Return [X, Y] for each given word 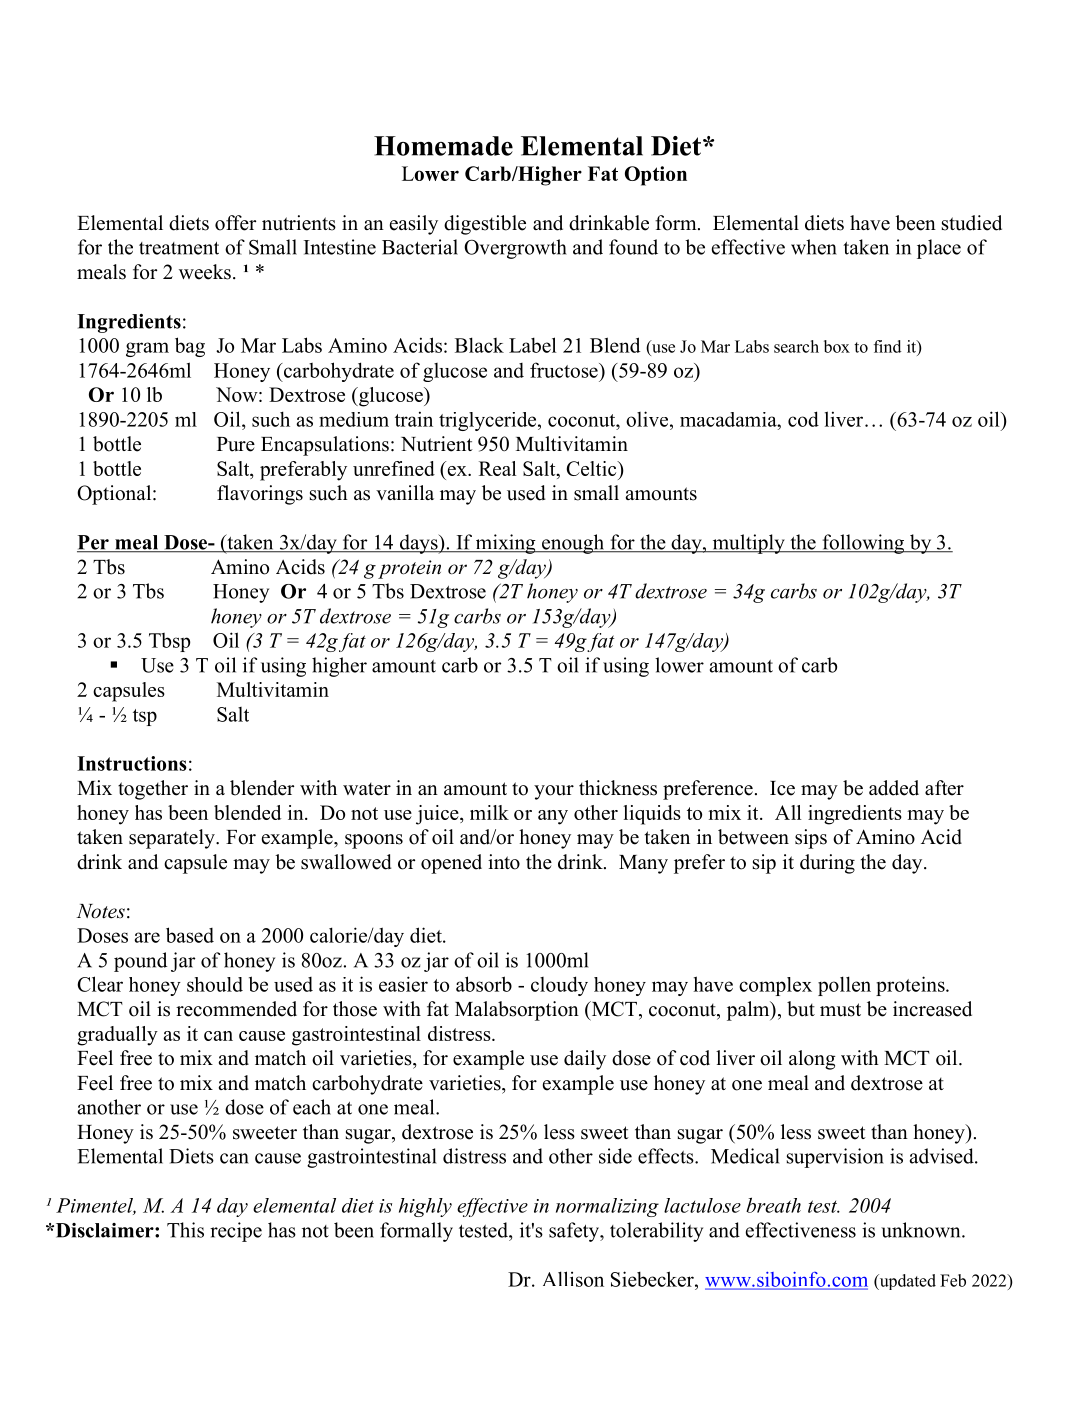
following [863, 544]
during [827, 864]
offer [235, 223]
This [185, 1230]
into [504, 862]
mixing [505, 544]
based [190, 935]
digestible [485, 225]
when [814, 247]
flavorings [260, 495]
